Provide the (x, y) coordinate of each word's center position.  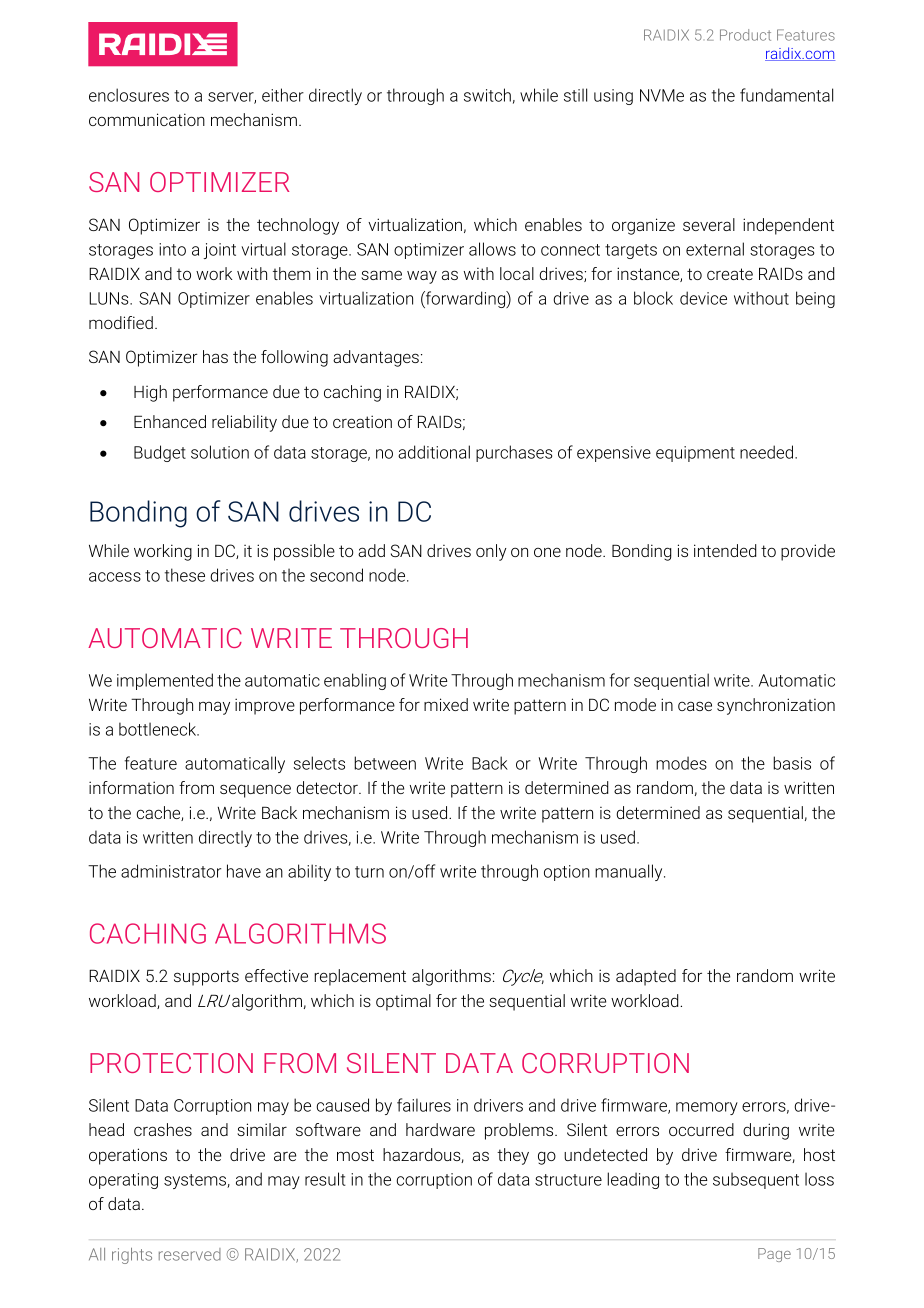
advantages (376, 358)
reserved (190, 1254)
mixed (446, 704)
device (703, 298)
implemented (165, 681)
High (150, 393)
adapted (646, 977)
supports (206, 978)
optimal (403, 1002)
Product (745, 35)
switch (487, 95)
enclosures (129, 95)
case (695, 706)
